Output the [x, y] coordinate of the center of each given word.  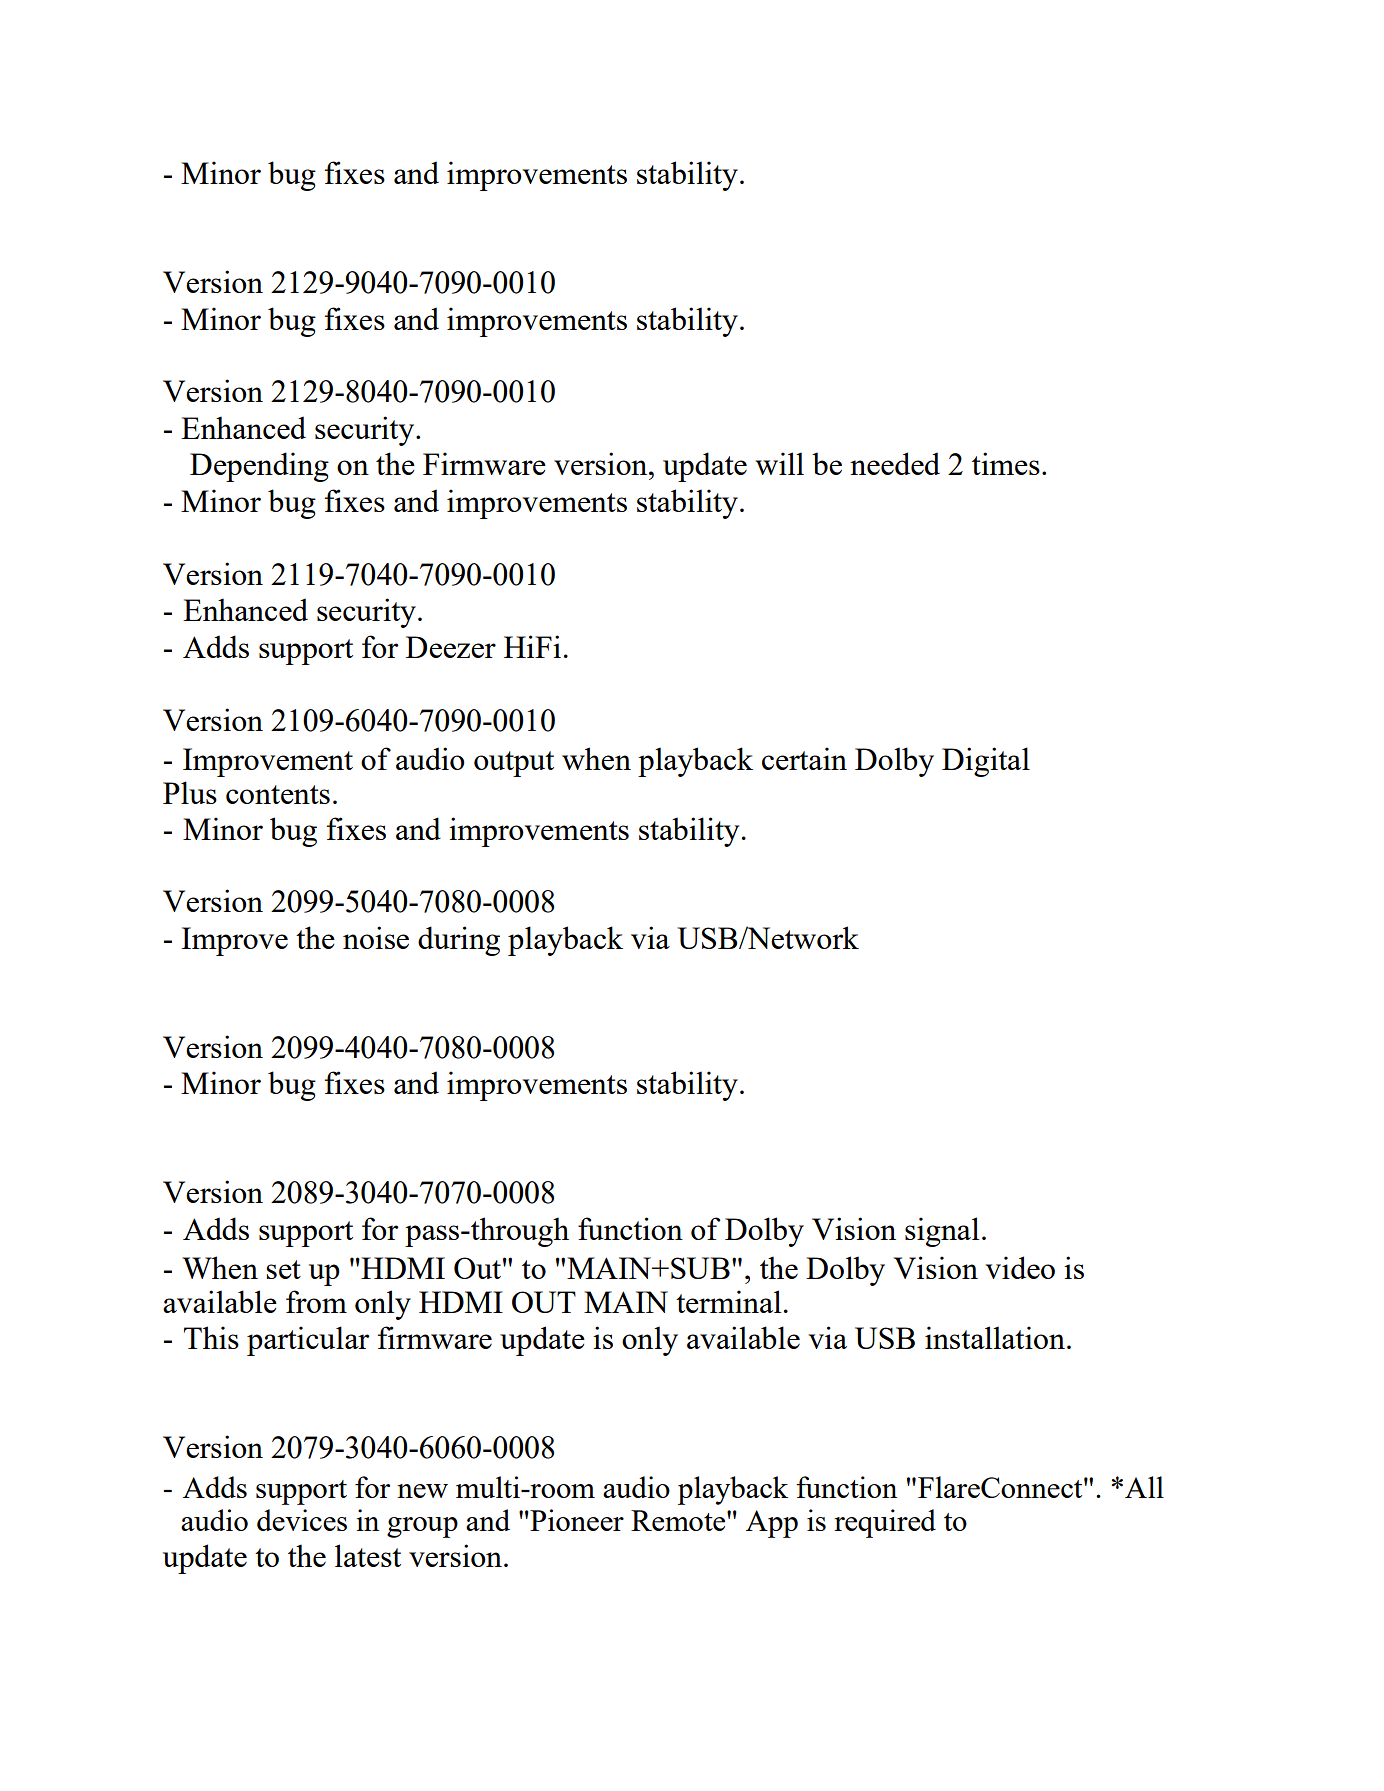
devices [302, 1520]
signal [942, 1232]
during [459, 941]
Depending [259, 467]
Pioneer [576, 1520]
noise [376, 937]
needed [895, 463]
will [779, 463]
